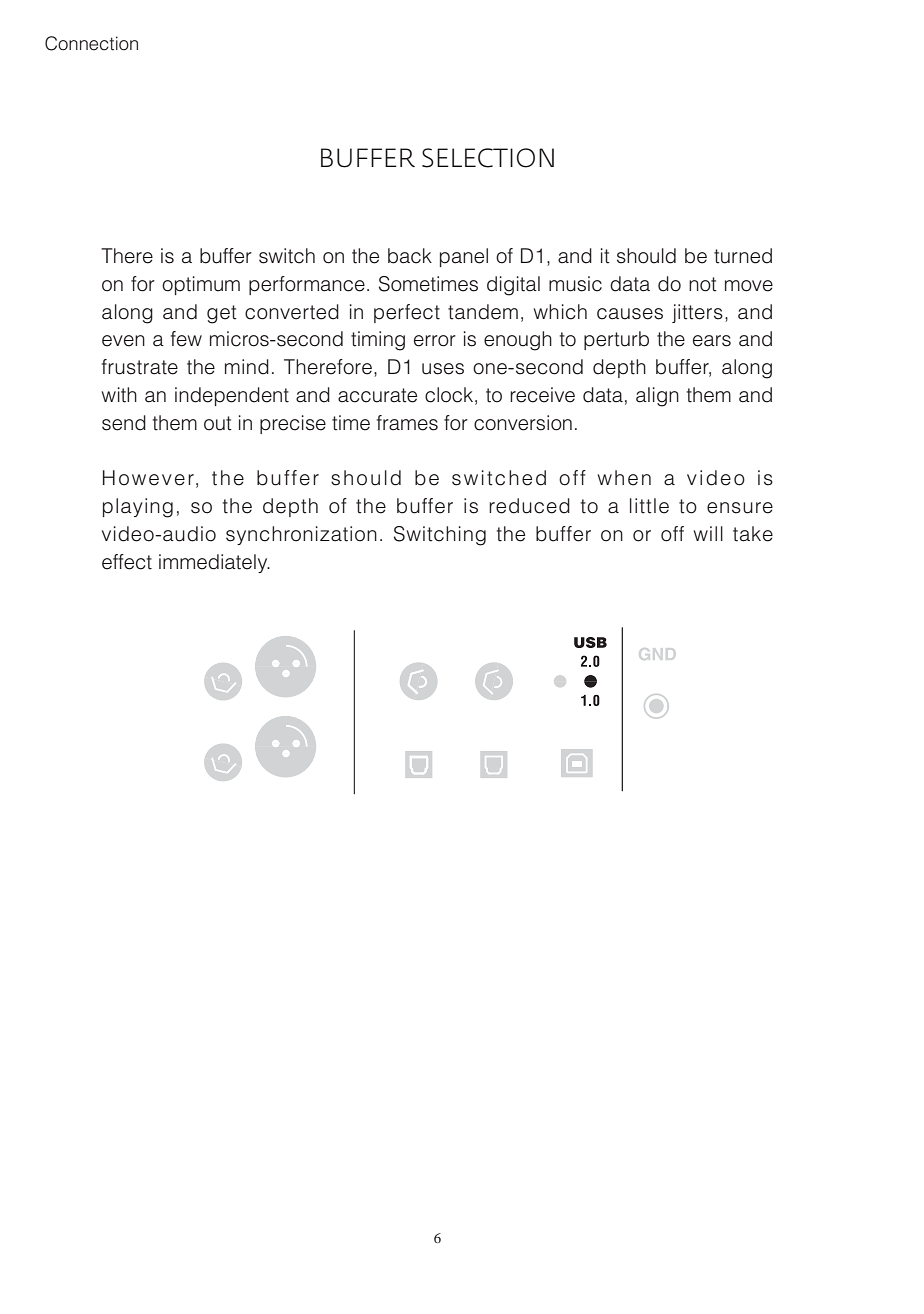  I want to click on SELECTION, so click(488, 158).
